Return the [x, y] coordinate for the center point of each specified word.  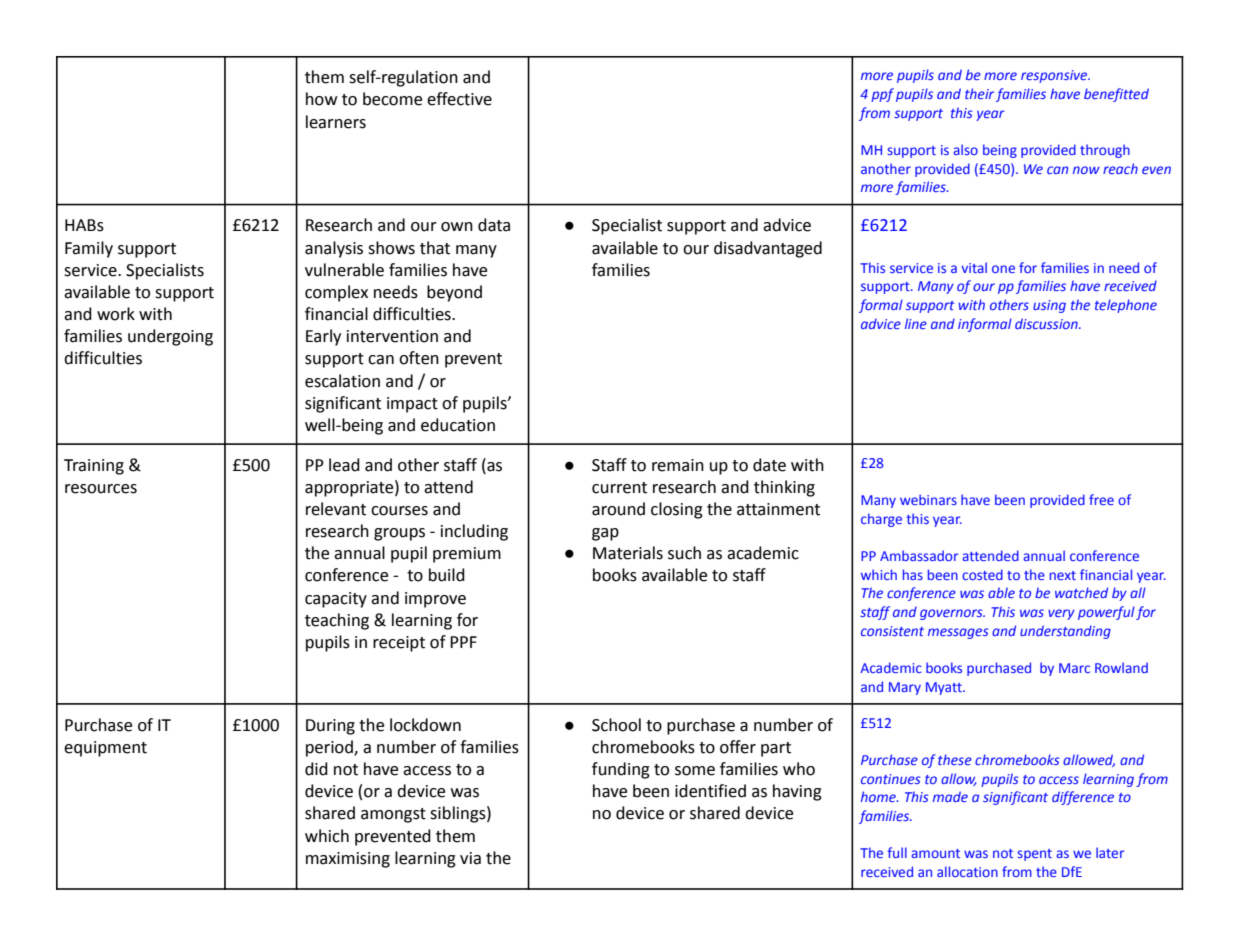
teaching [337, 621]
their [979, 93]
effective [459, 99]
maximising [348, 860]
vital [974, 267]
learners [336, 122]
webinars [928, 499]
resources [101, 489]
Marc [1074, 668]
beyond [454, 293]
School [616, 725]
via [470, 858]
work [116, 314]
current [619, 488]
